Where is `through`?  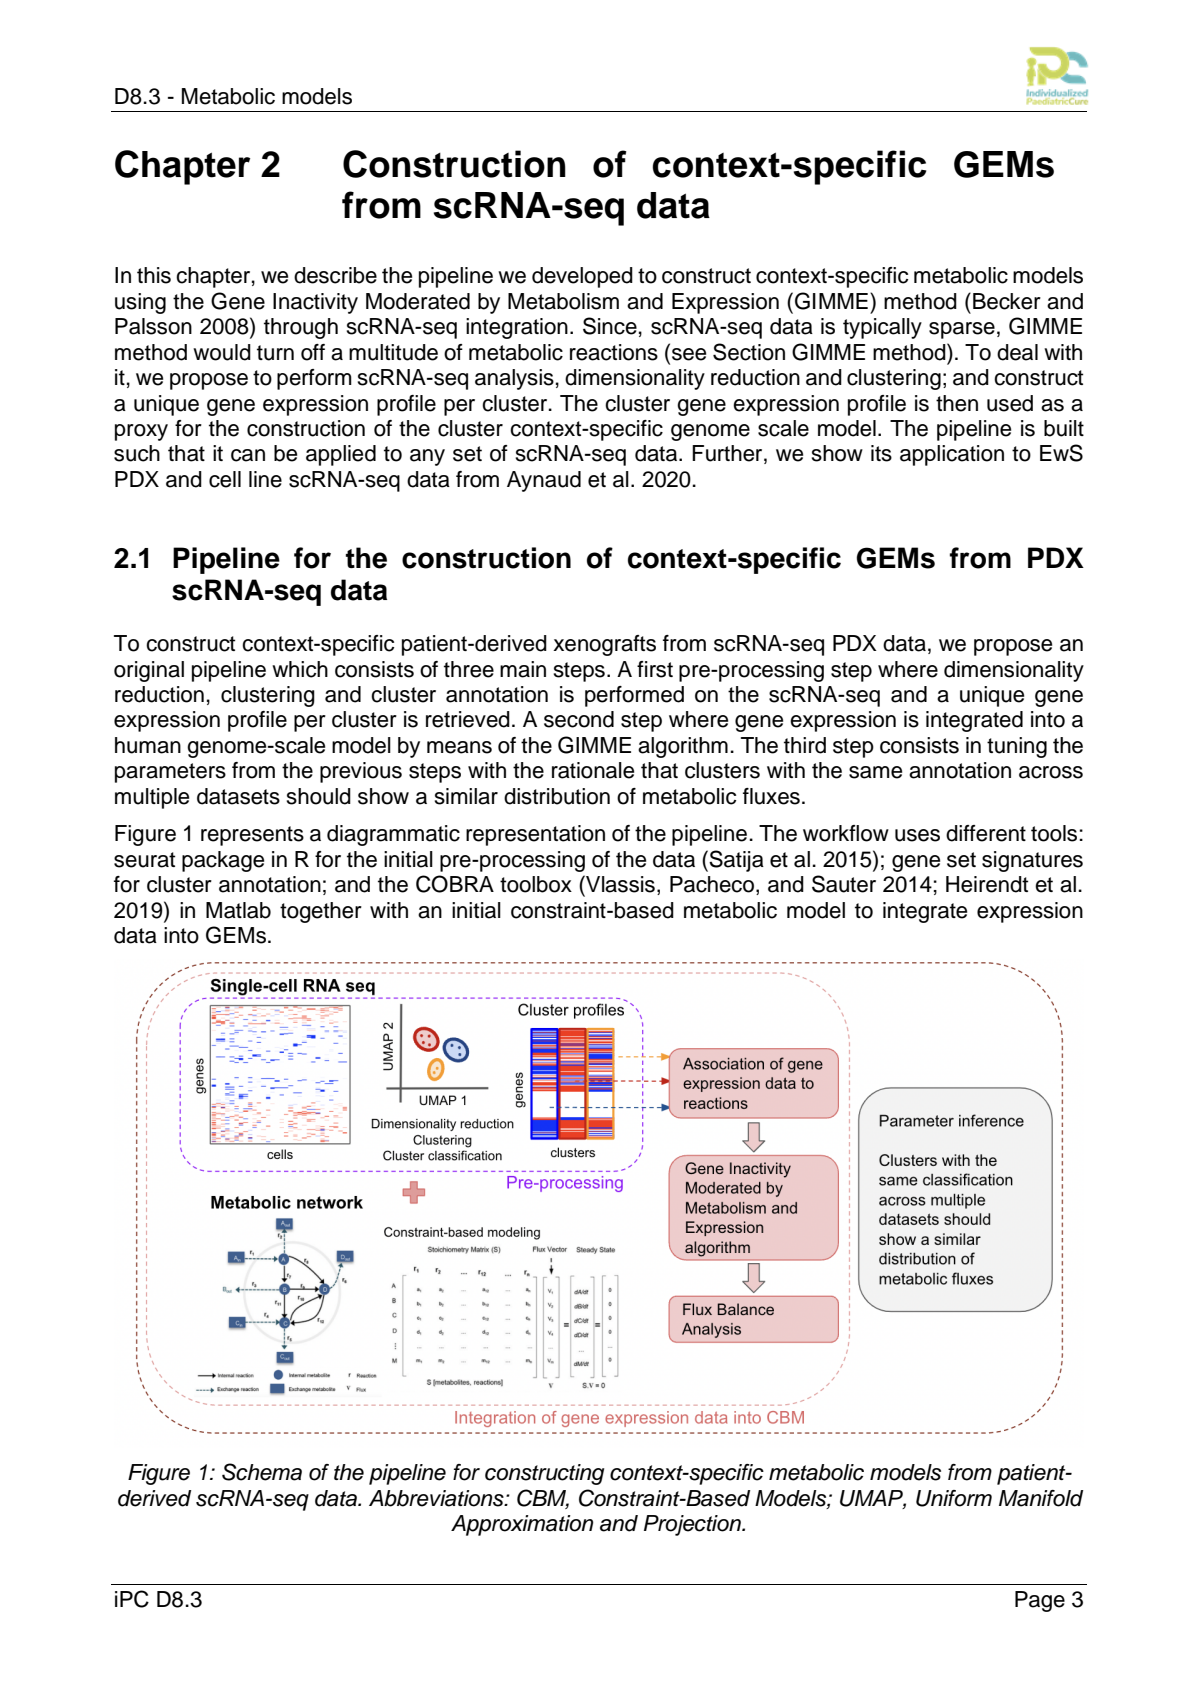
through is located at coordinates (301, 328).
